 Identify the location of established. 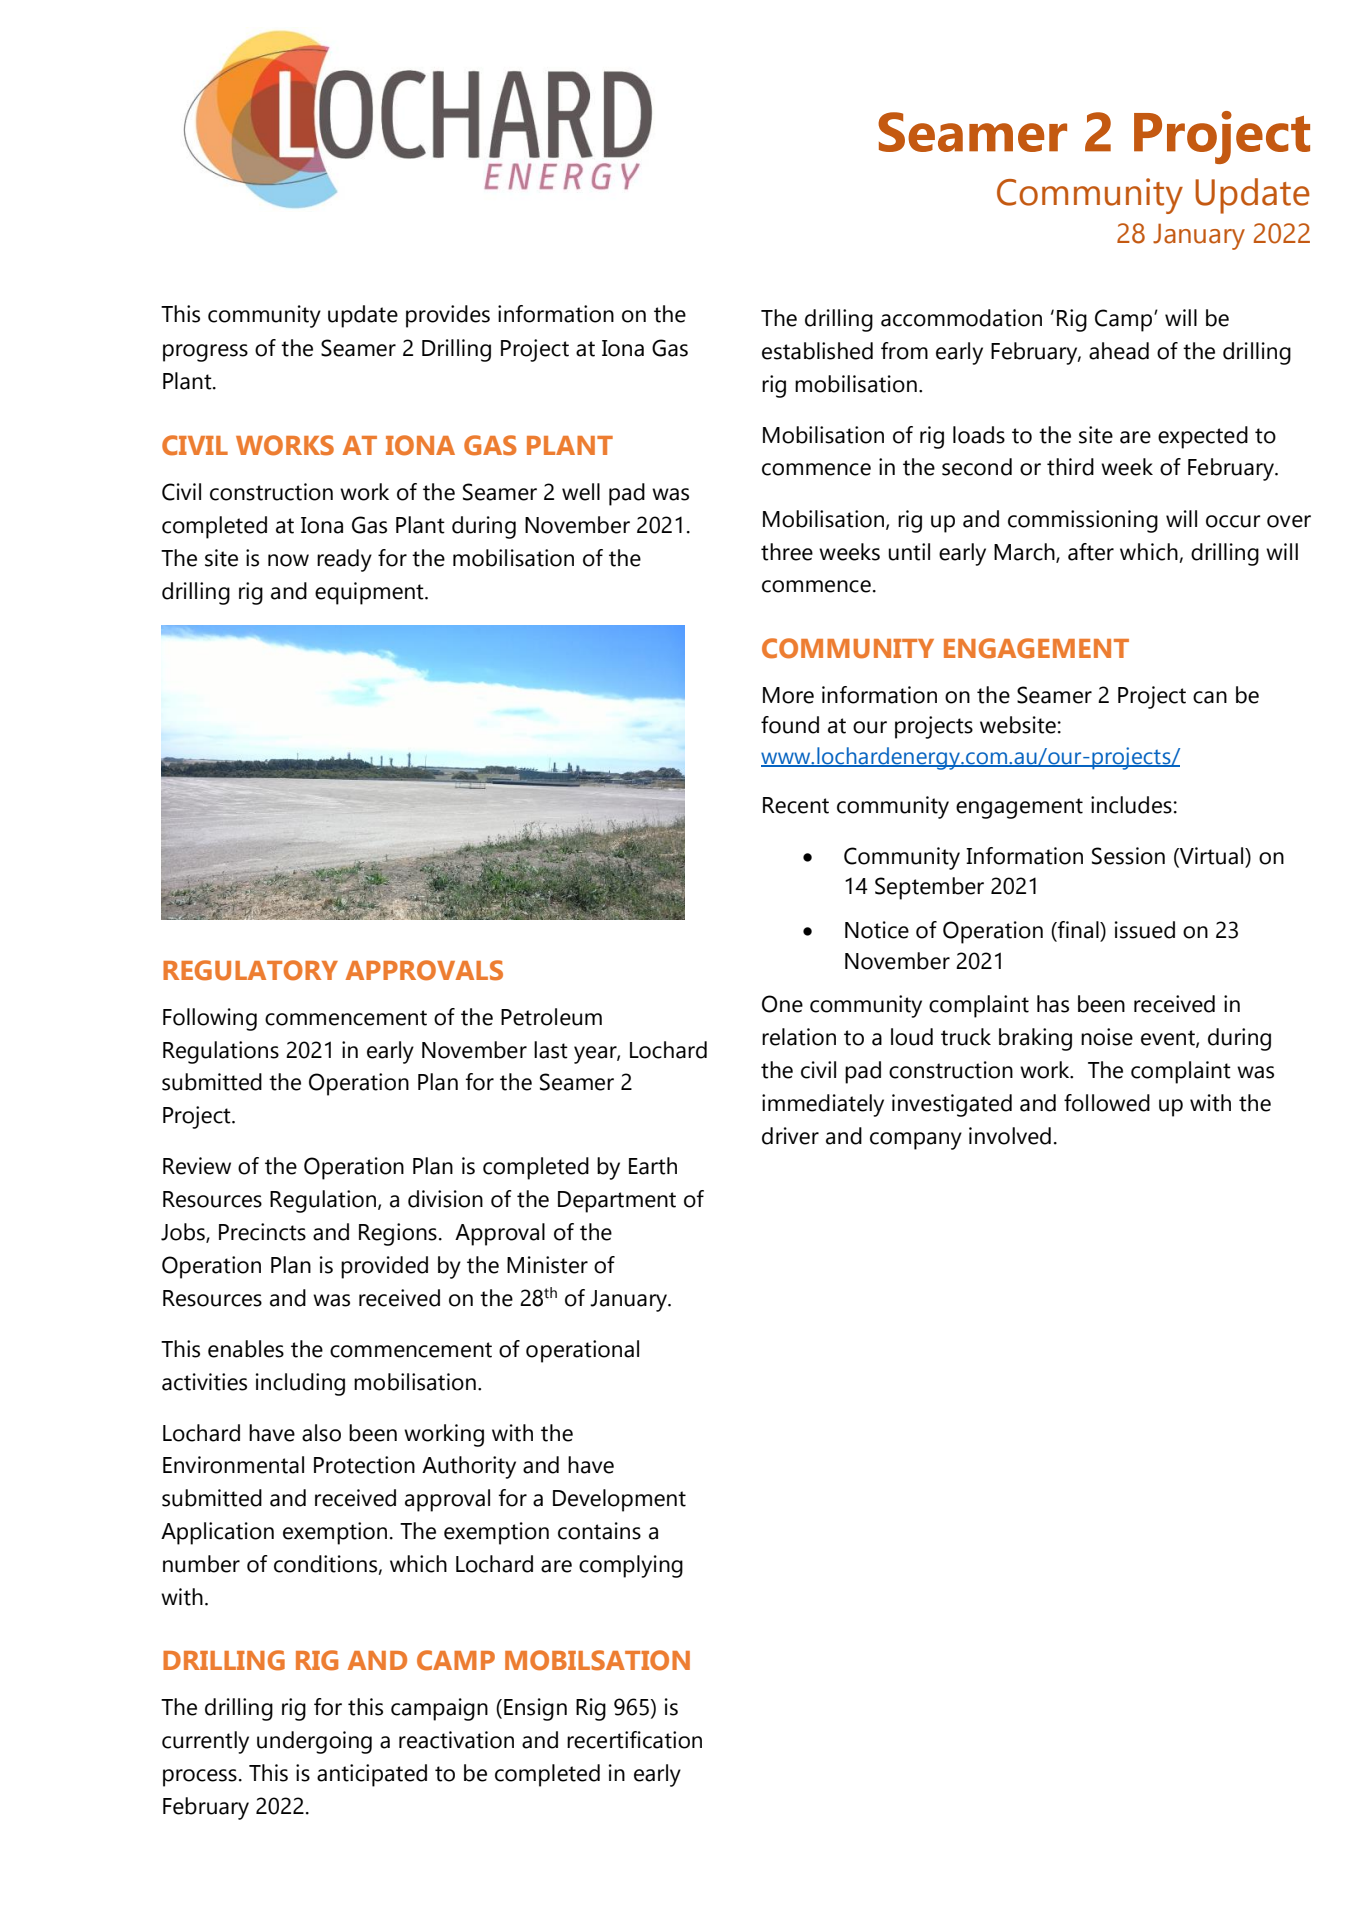
(817, 351).
